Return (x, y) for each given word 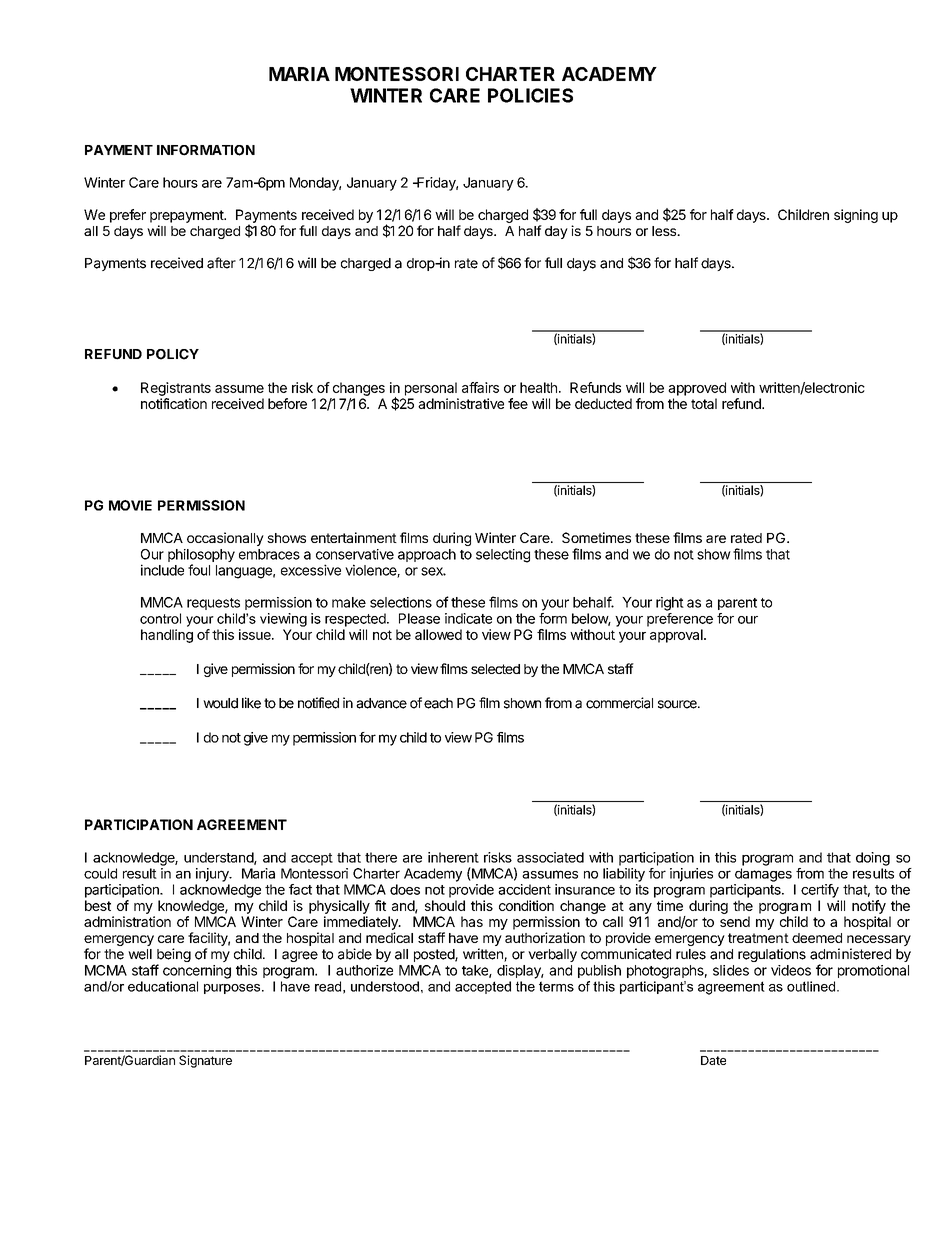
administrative (461, 403)
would (220, 703)
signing (856, 216)
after (221, 263)
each (438, 703)
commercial (619, 703)
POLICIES (530, 95)
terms (556, 986)
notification (174, 403)
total (704, 403)
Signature (205, 1061)
